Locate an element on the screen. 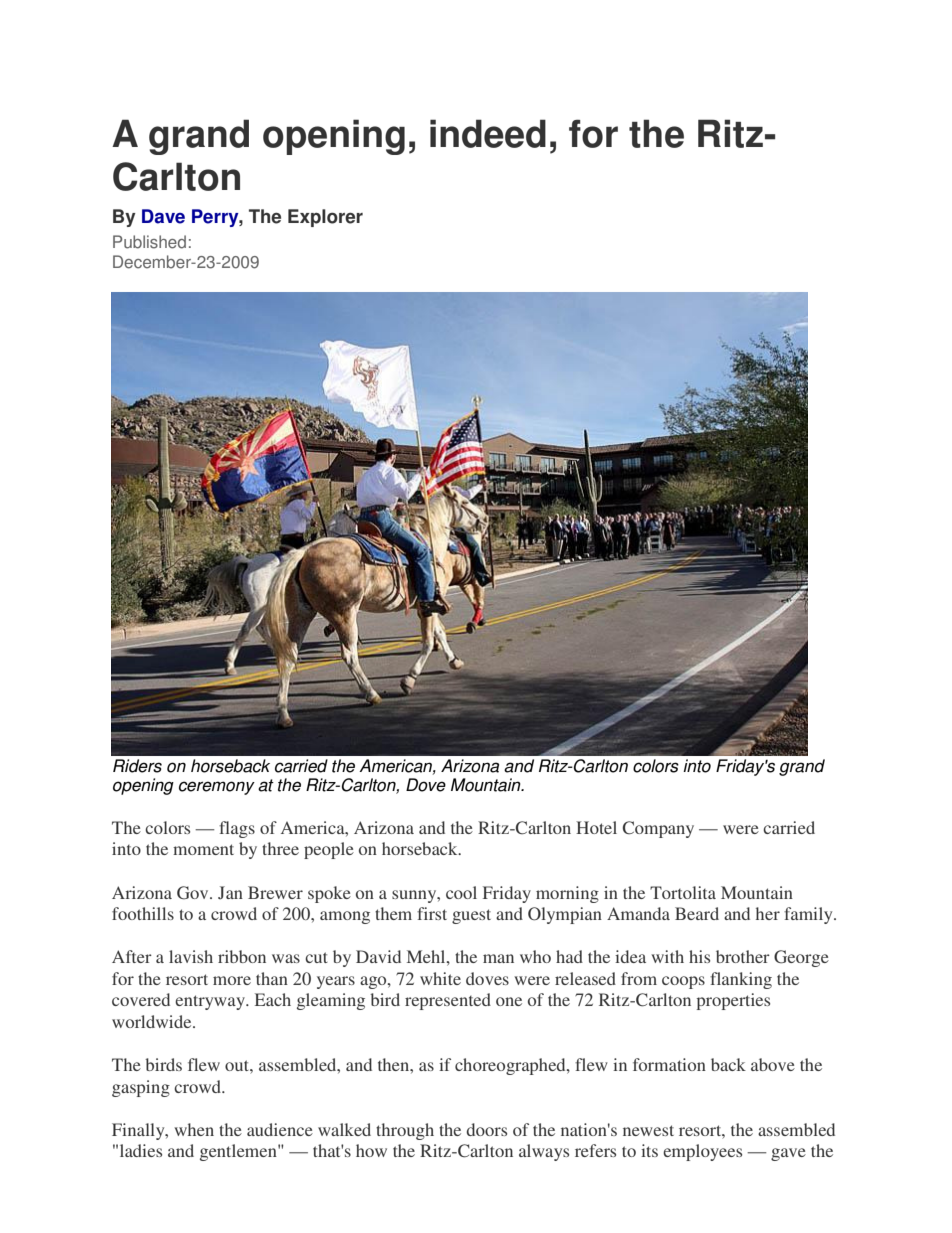 The image size is (952, 1233). Hotel is located at coordinates (596, 827).
